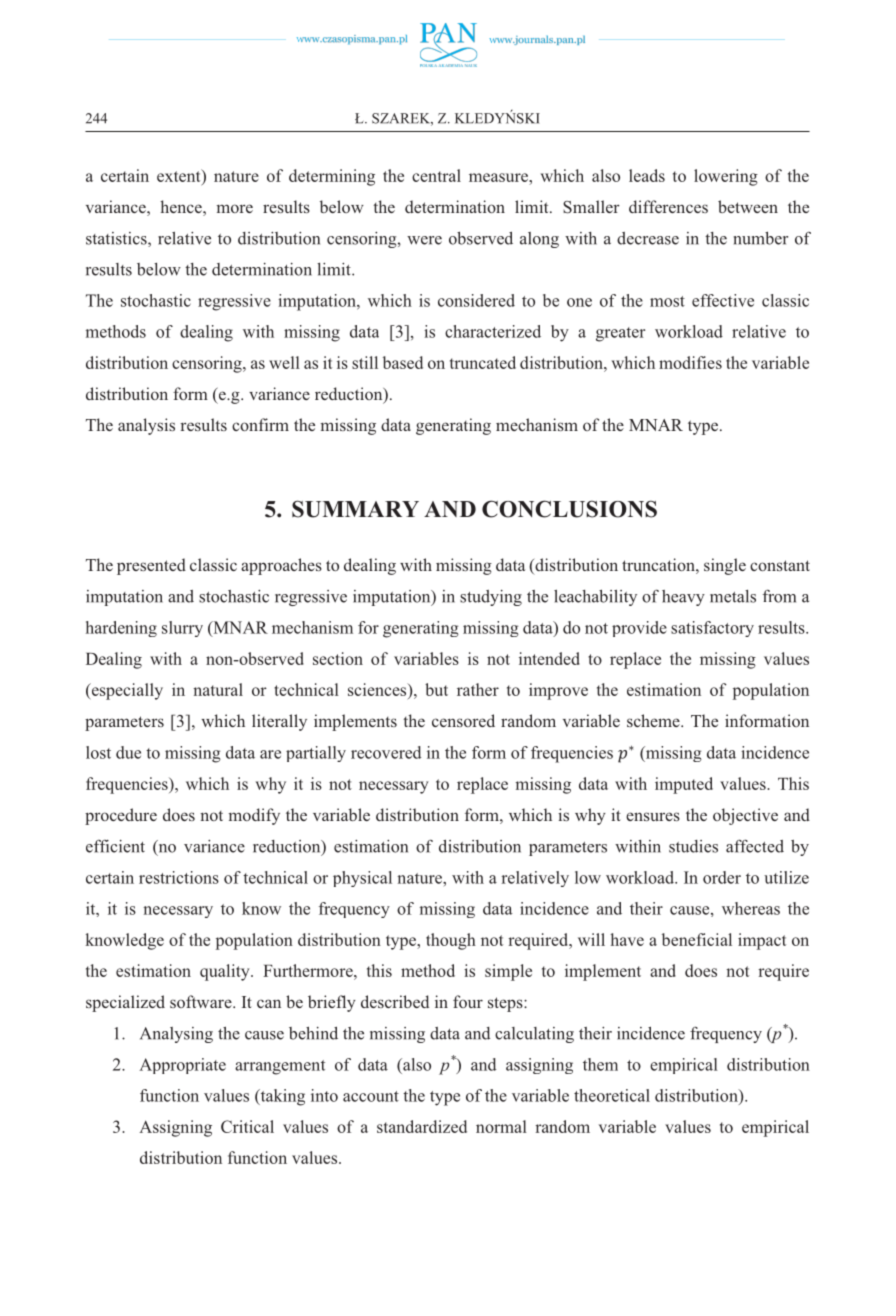 The height and width of the screenshot is (1316, 896). I want to click on differences, so click(668, 206).
